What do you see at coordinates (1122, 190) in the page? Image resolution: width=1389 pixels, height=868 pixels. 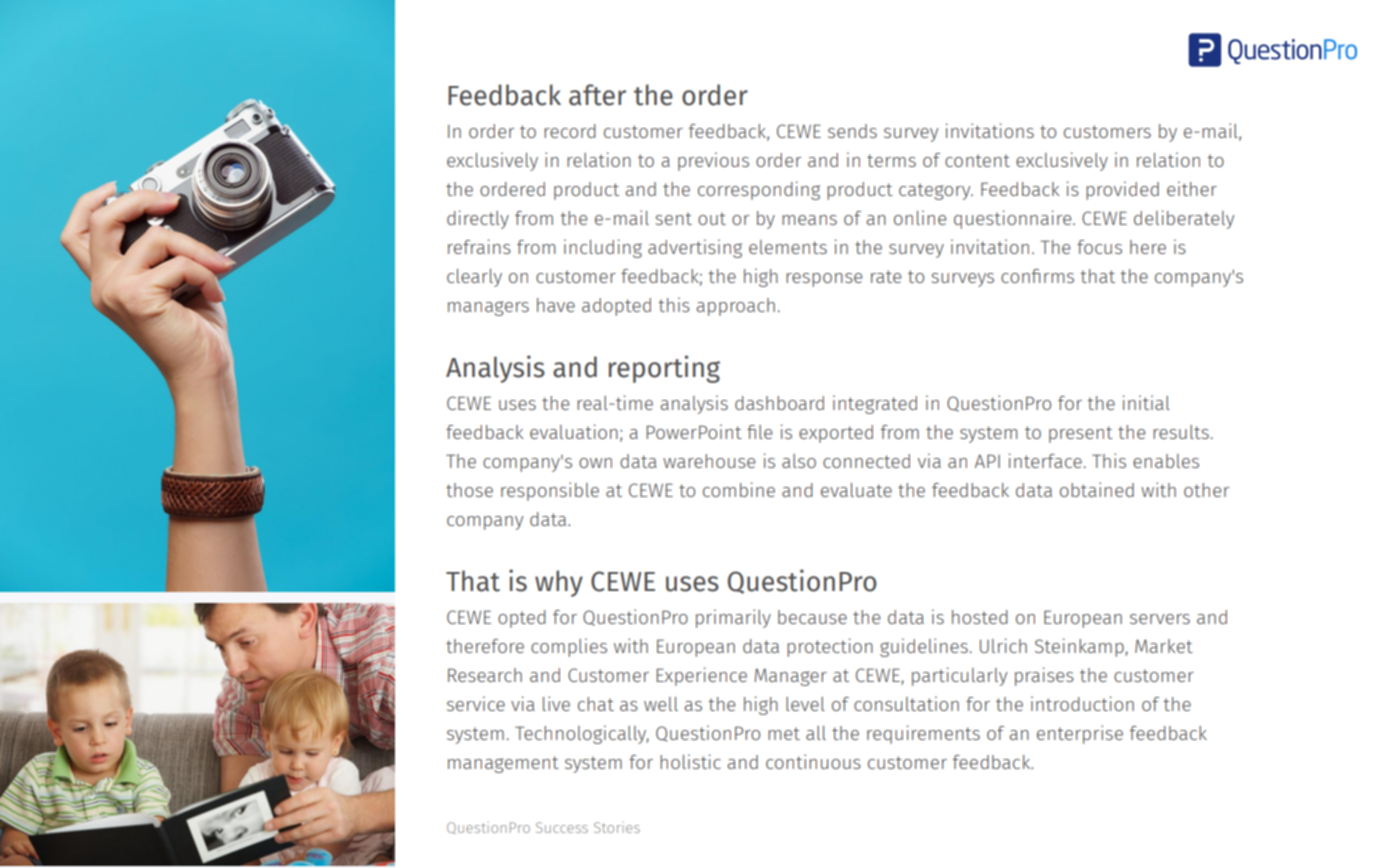 I see `provided` at bounding box center [1122, 190].
